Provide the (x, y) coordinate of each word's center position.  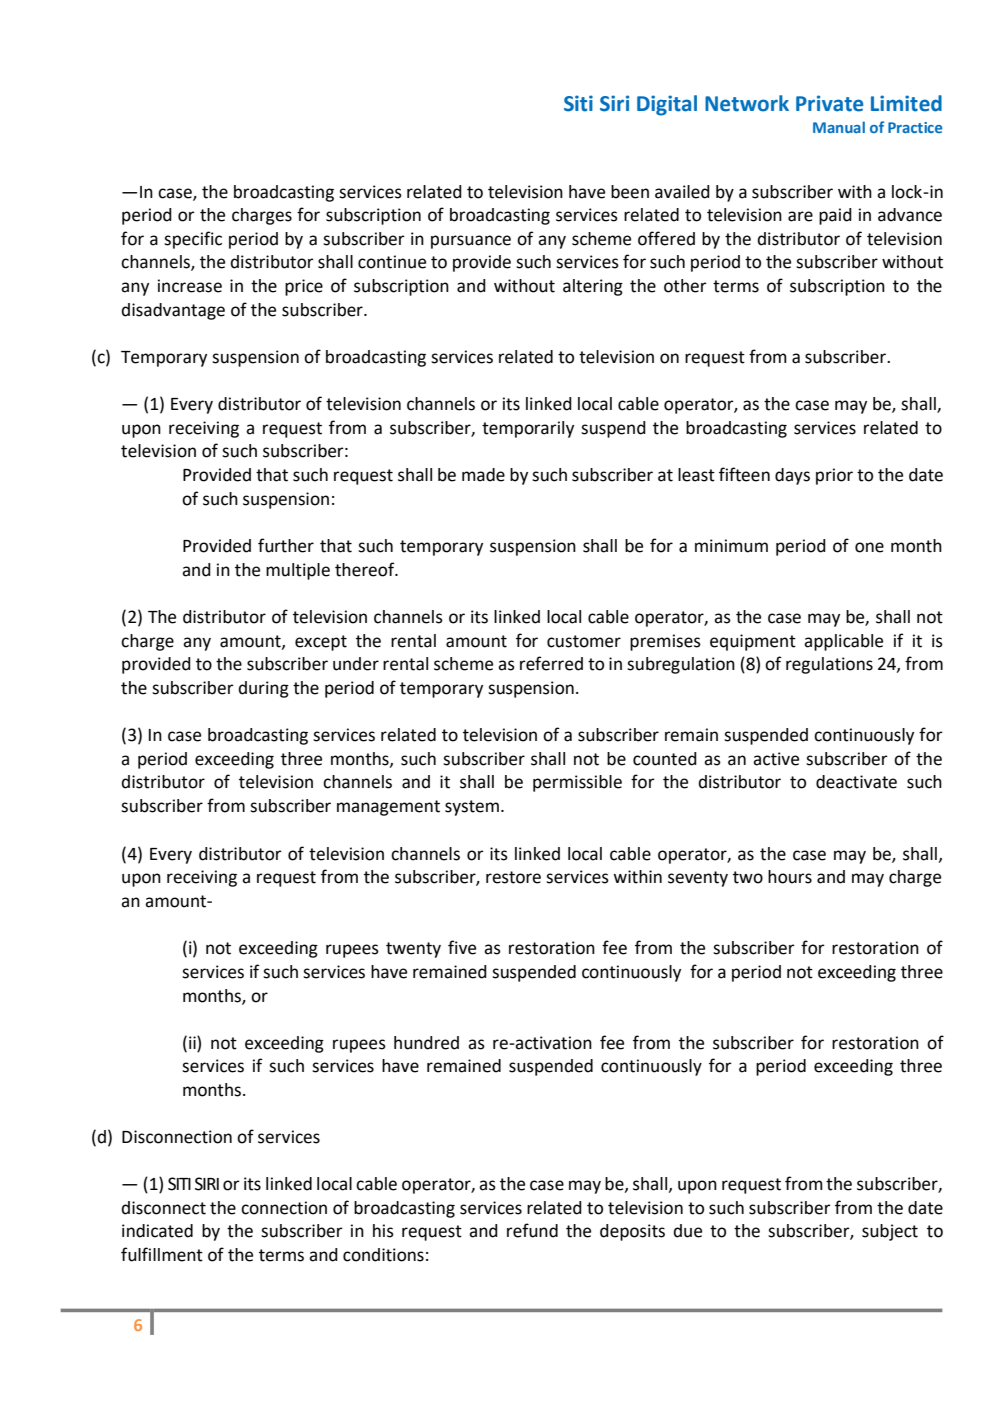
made (483, 475)
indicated (157, 1231)
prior (834, 476)
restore (513, 877)
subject (890, 1232)
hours (790, 877)
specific (193, 240)
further (286, 545)
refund (532, 1230)
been (630, 192)
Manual (839, 127)
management (388, 808)
